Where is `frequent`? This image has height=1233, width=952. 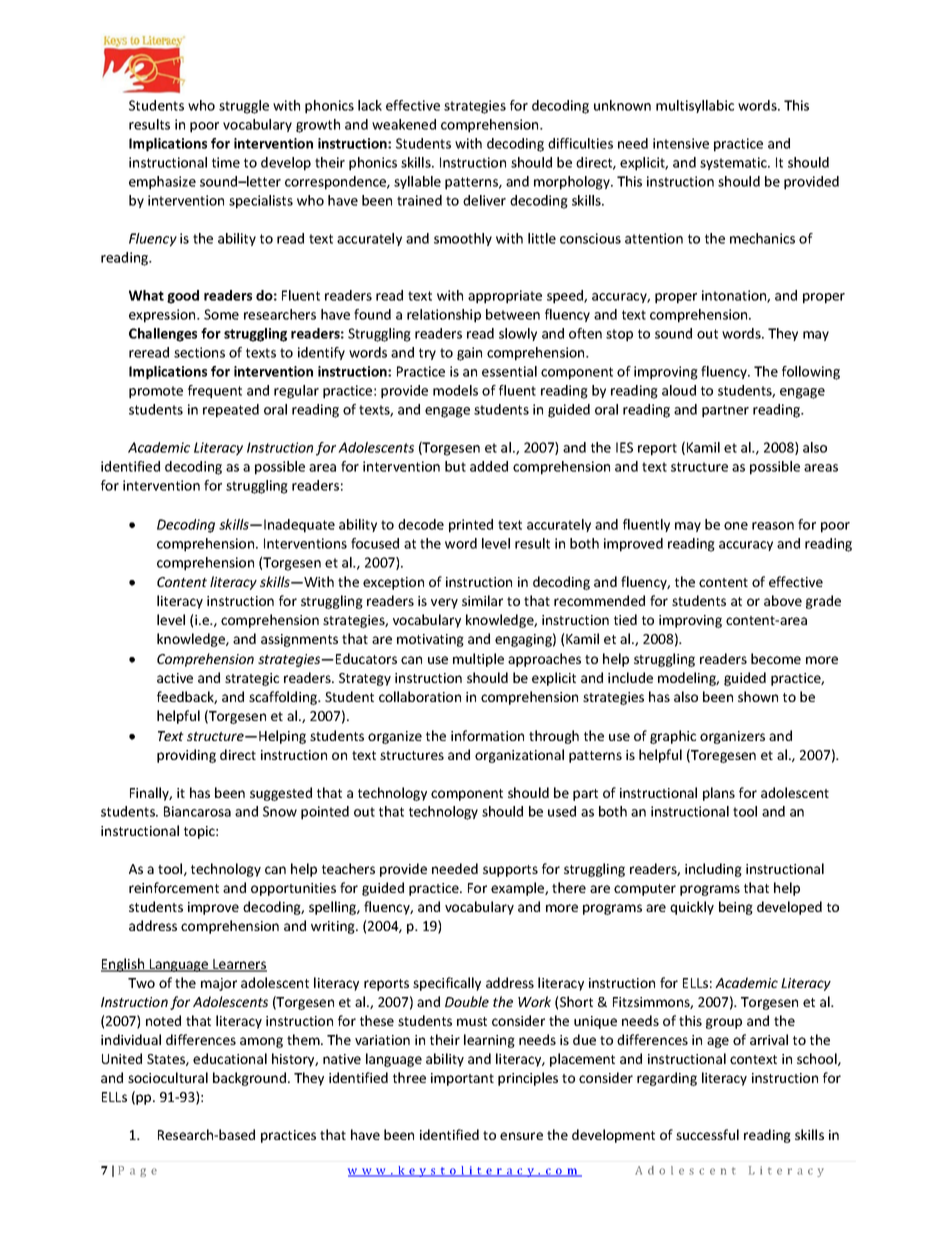
frequent is located at coordinates (215, 392).
